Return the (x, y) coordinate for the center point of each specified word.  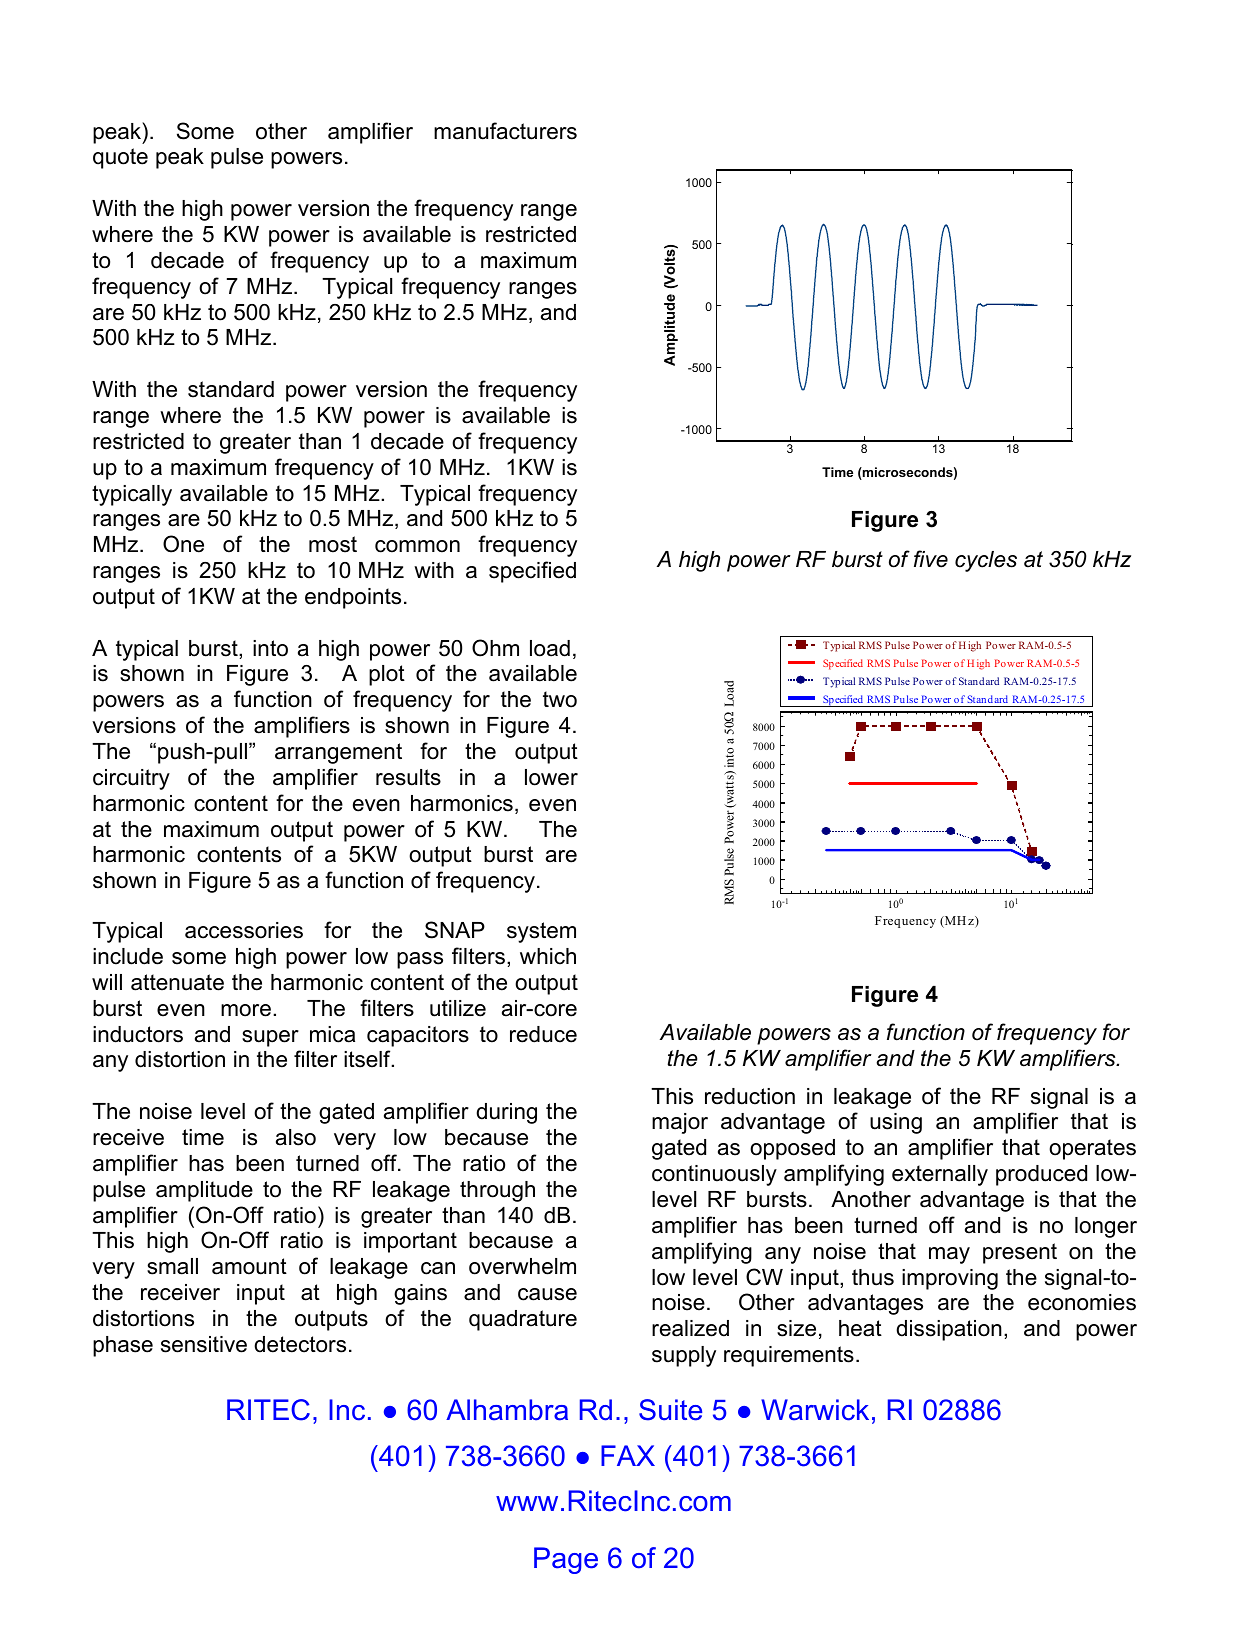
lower (551, 777)
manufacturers (505, 131)
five (931, 559)
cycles (986, 561)
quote (120, 158)
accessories (244, 930)
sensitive (204, 1344)
